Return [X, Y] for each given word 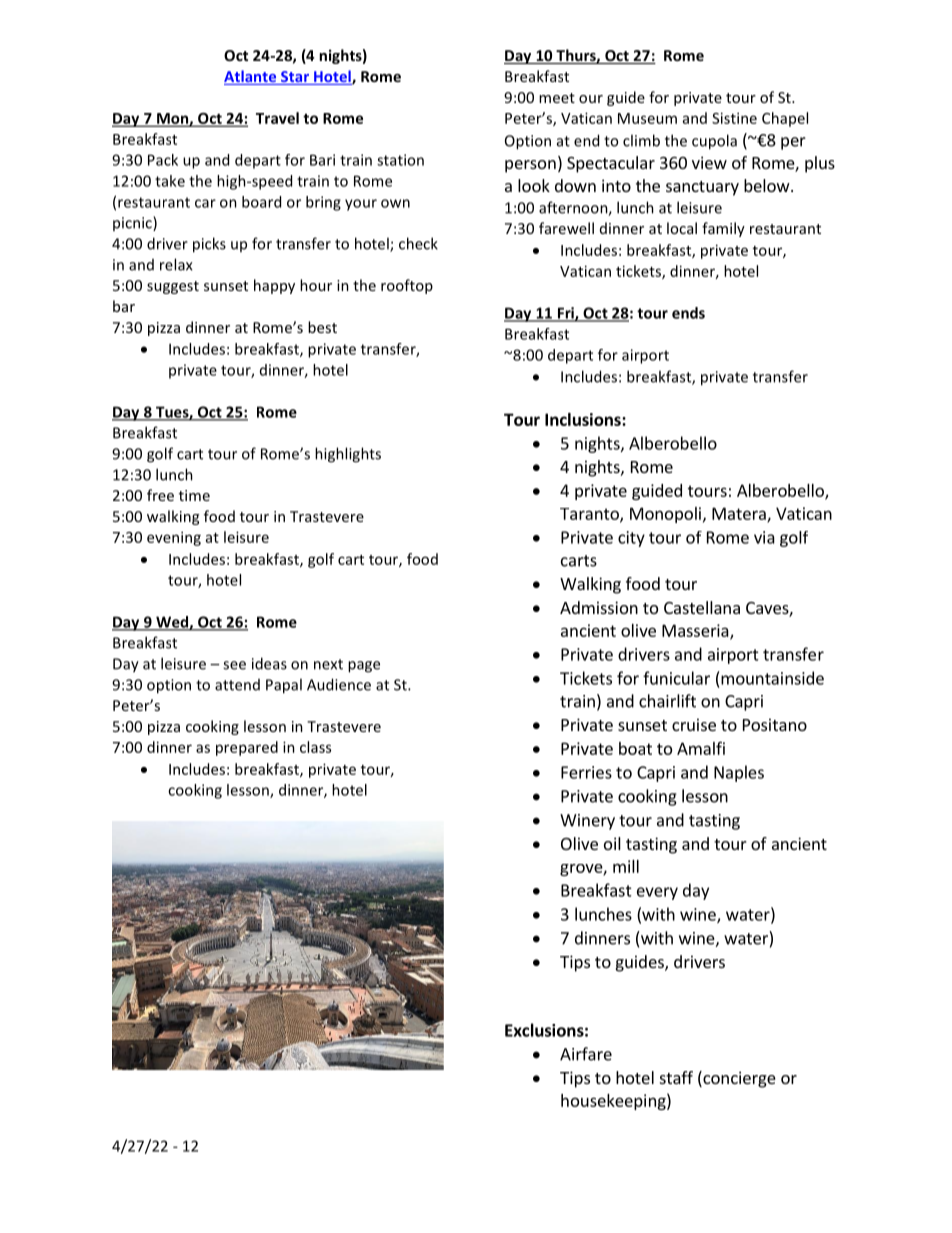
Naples [739, 773]
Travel [277, 118]
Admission [599, 607]
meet [557, 98]
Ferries [586, 772]
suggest [173, 287]
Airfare [586, 1054]
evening [174, 538]
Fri [565, 314]
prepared [247, 748]
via [764, 537]
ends [688, 313]
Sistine [734, 118]
